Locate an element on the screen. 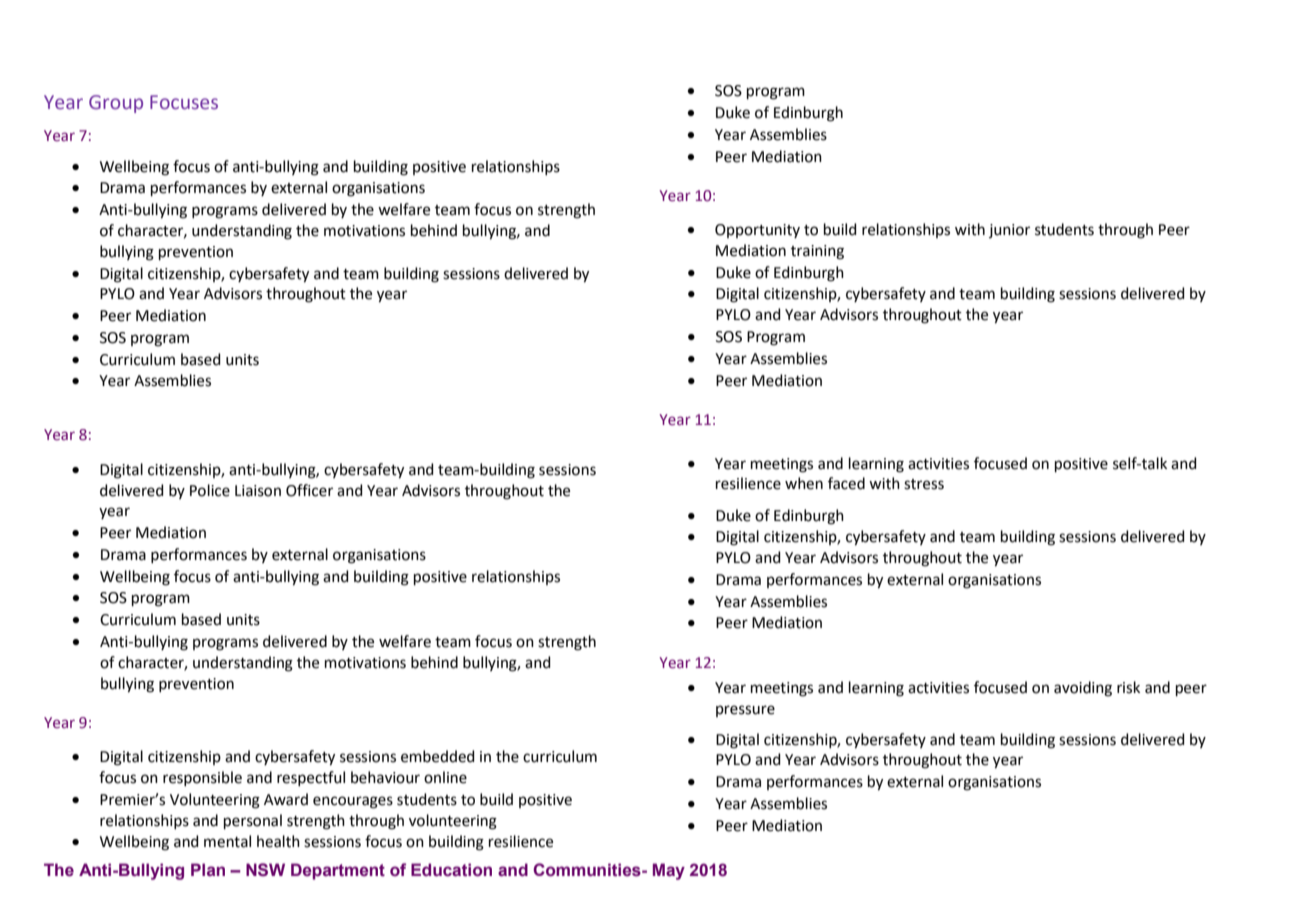  stress is located at coordinates (924, 484).
